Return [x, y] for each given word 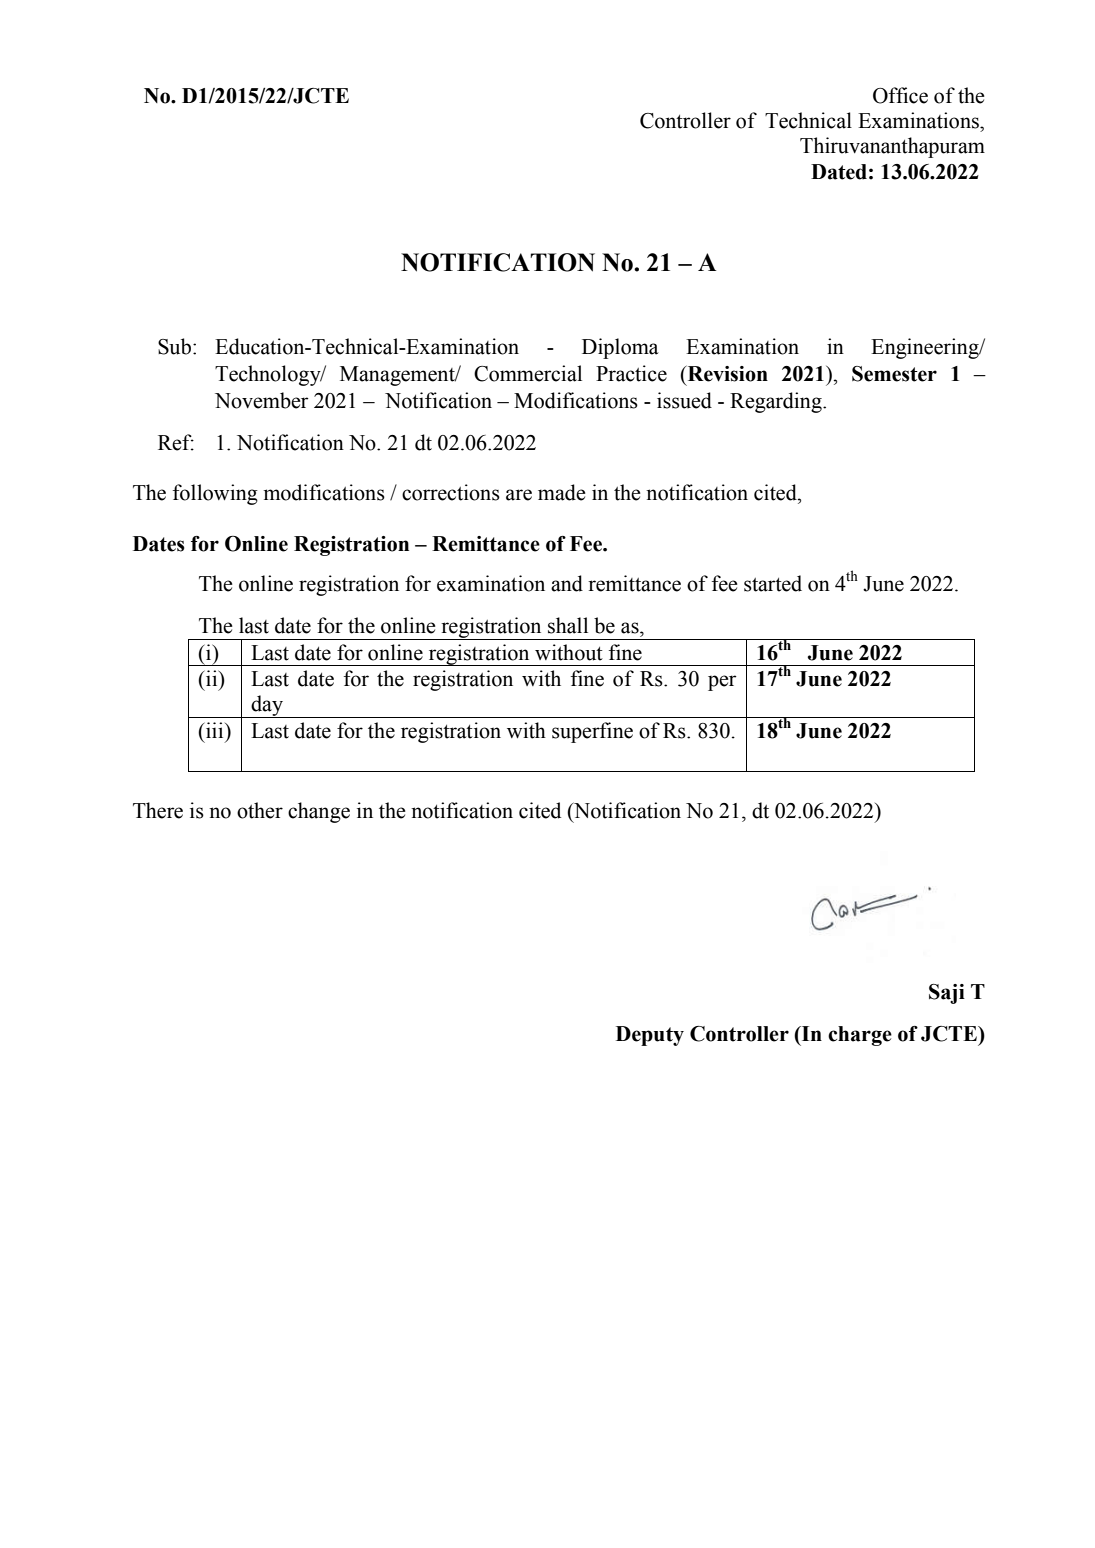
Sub [174, 346]
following [215, 494]
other [260, 810]
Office [900, 95]
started [773, 583]
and [567, 583]
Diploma [620, 348]
